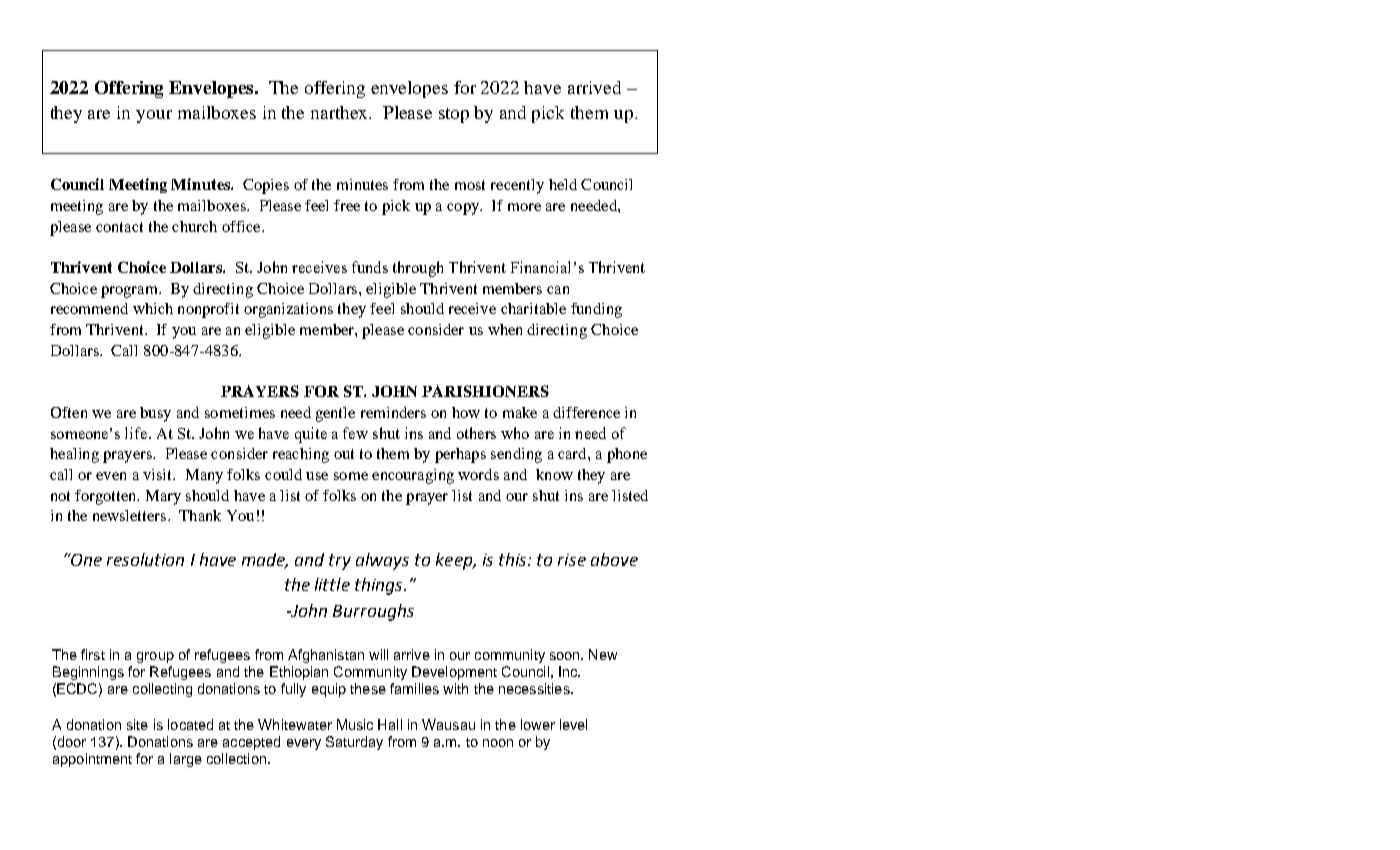 Image resolution: width=1400 pixels, height=850 pixels. Describe the element at coordinates (355, 433) in the image. I see `few` at that location.
